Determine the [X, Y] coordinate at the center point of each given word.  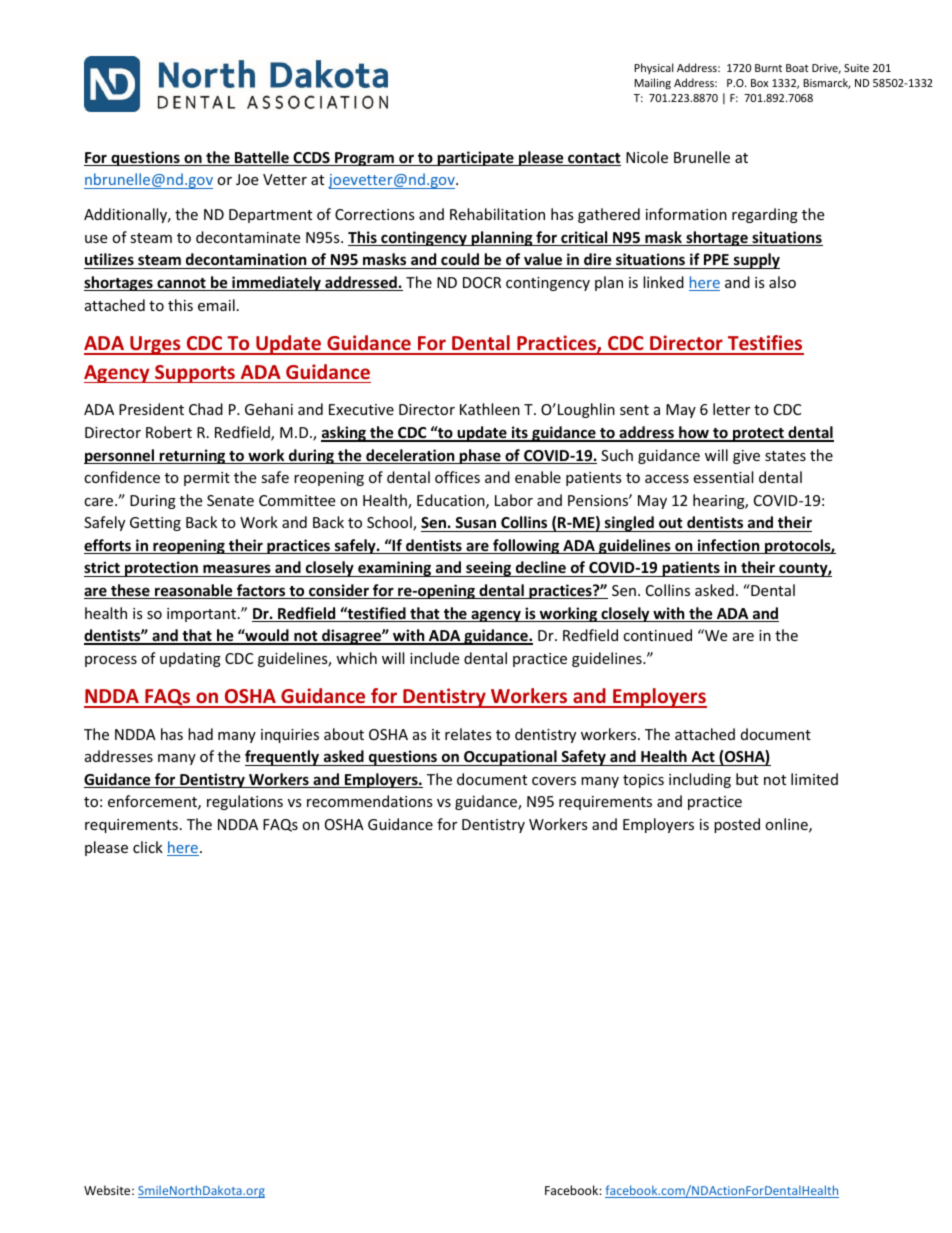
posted [737, 825]
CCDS [311, 159]
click [148, 847]
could [460, 261]
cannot [181, 284]
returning [193, 456]
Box [759, 83]
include [434, 658]
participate [475, 158]
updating [190, 659]
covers [554, 781]
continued [657, 635]
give [746, 457]
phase [480, 456]
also [782, 282]
